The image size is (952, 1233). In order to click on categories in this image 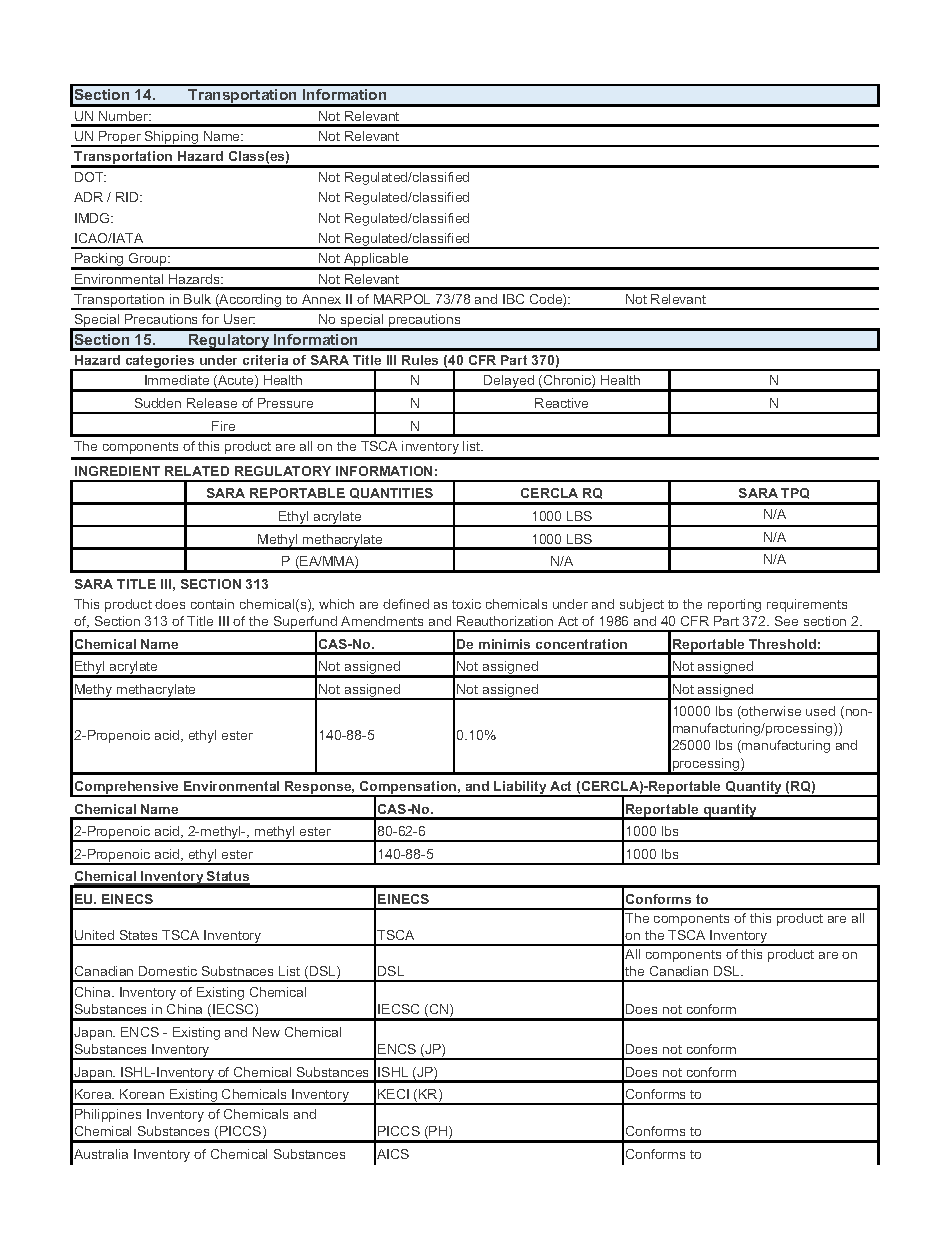, I will do `click(160, 363)`.
